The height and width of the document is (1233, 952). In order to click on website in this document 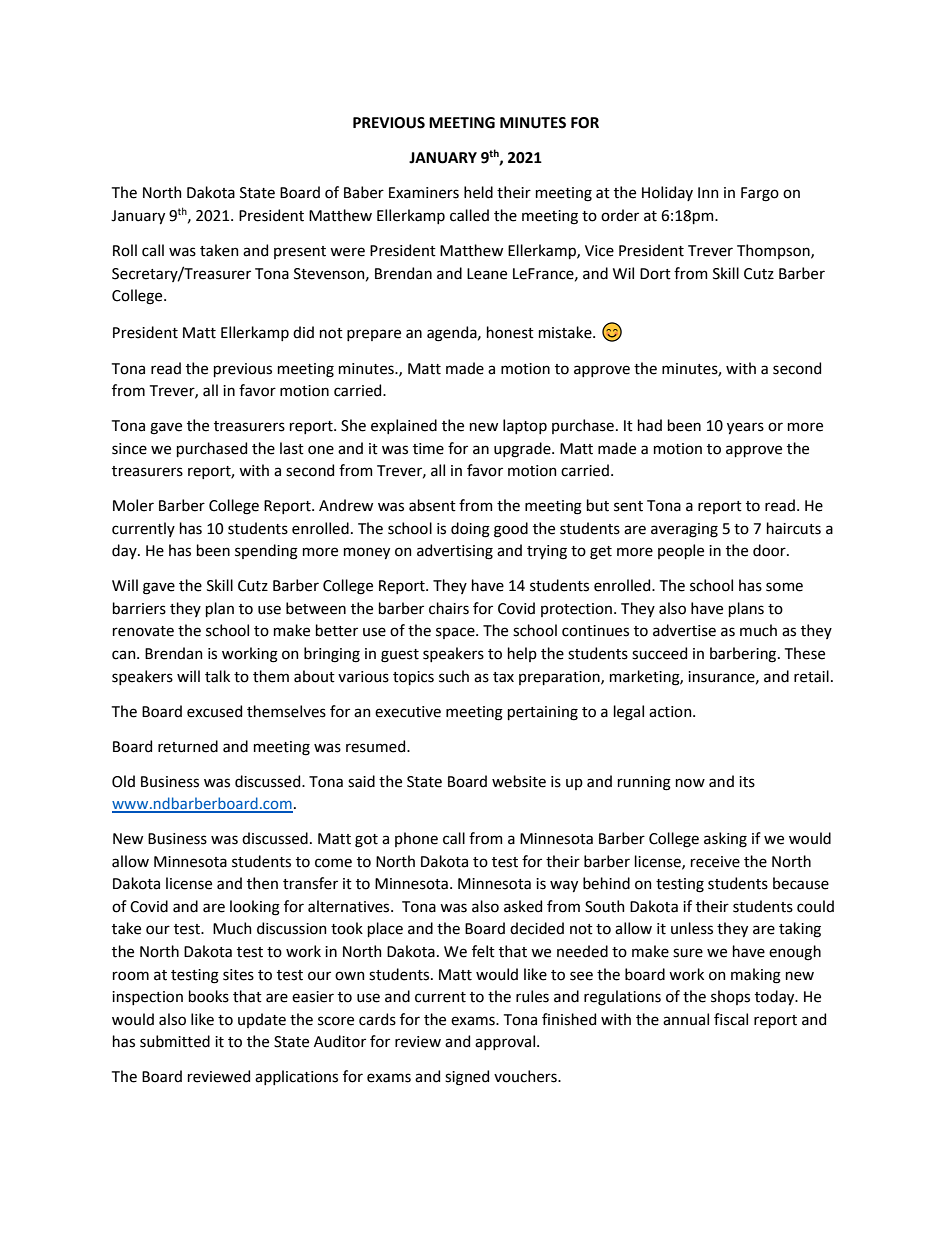, I will do `click(519, 781)`.
